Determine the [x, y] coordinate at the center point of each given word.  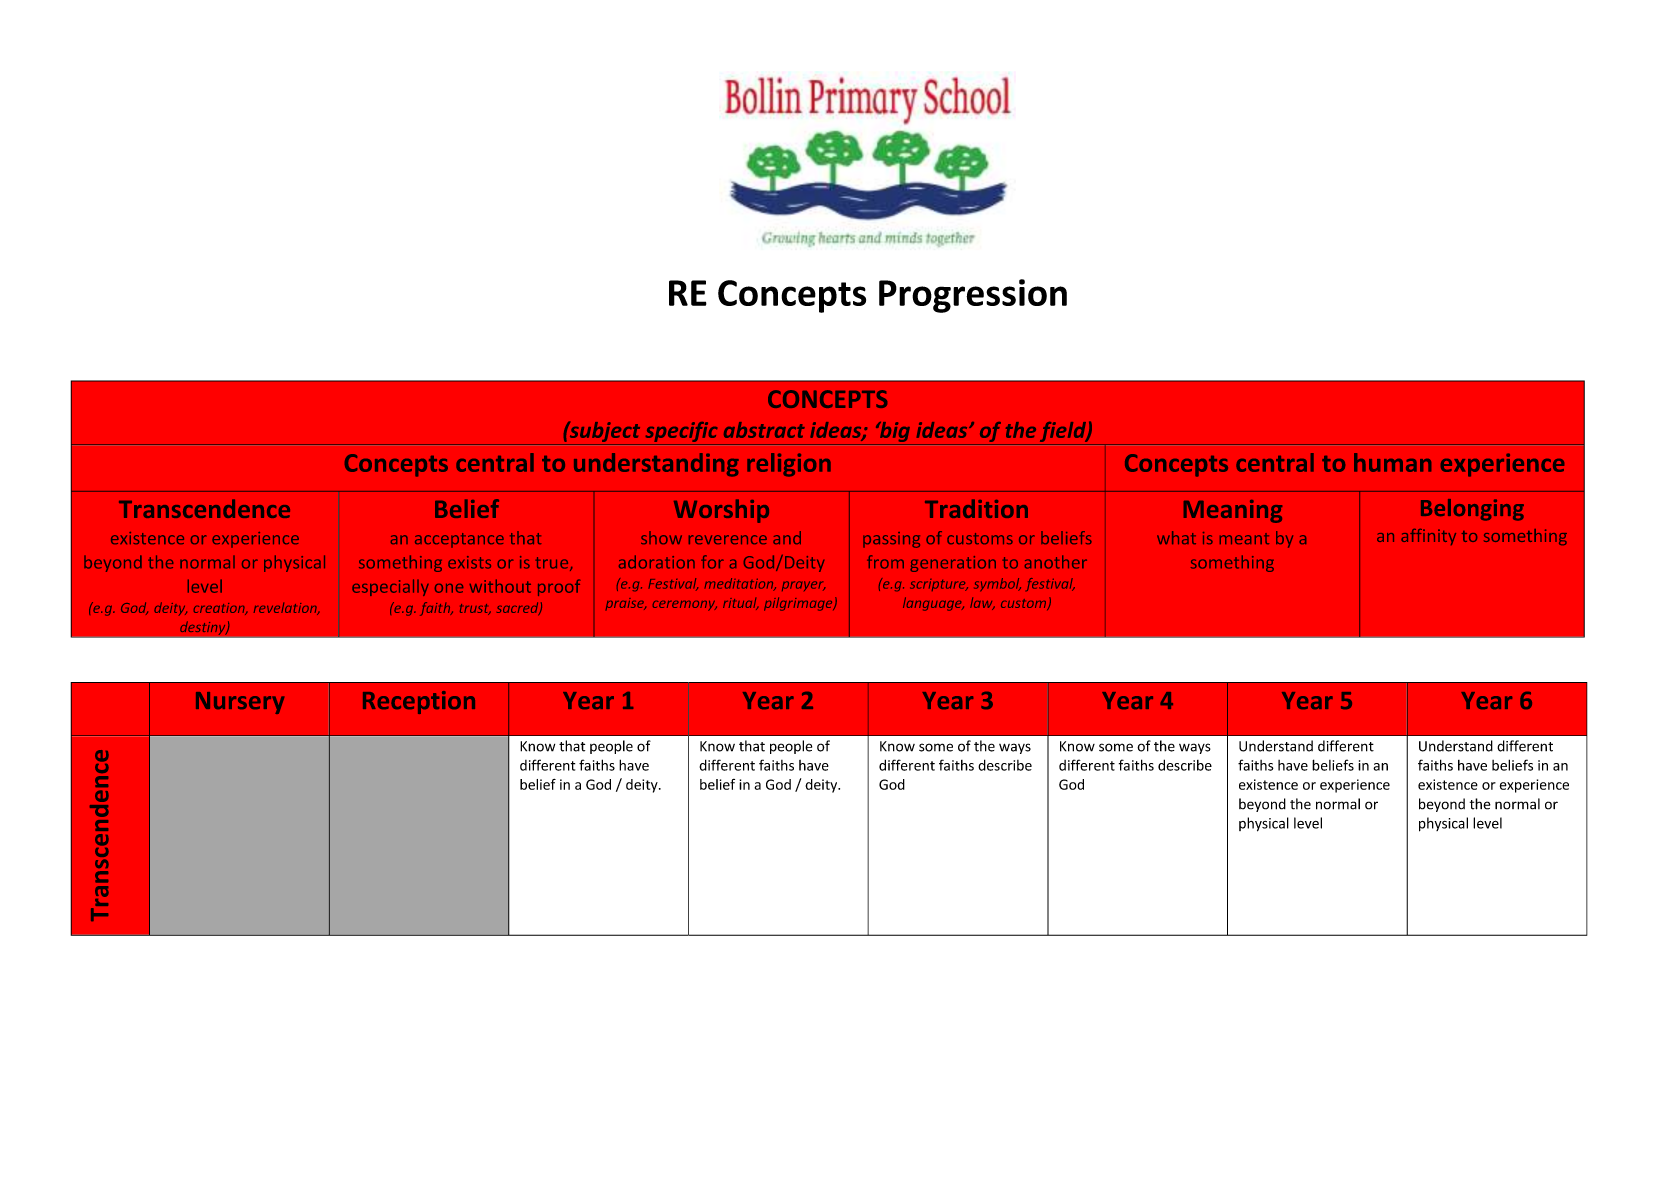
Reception [419, 702]
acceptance [459, 540]
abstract [764, 430]
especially [390, 587]
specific [681, 432]
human [1392, 462]
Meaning [1233, 511]
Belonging [1472, 510]
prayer [804, 586]
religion [789, 465]
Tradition [976, 508]
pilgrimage [799, 604]
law [982, 603]
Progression [973, 296]
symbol [997, 584]
